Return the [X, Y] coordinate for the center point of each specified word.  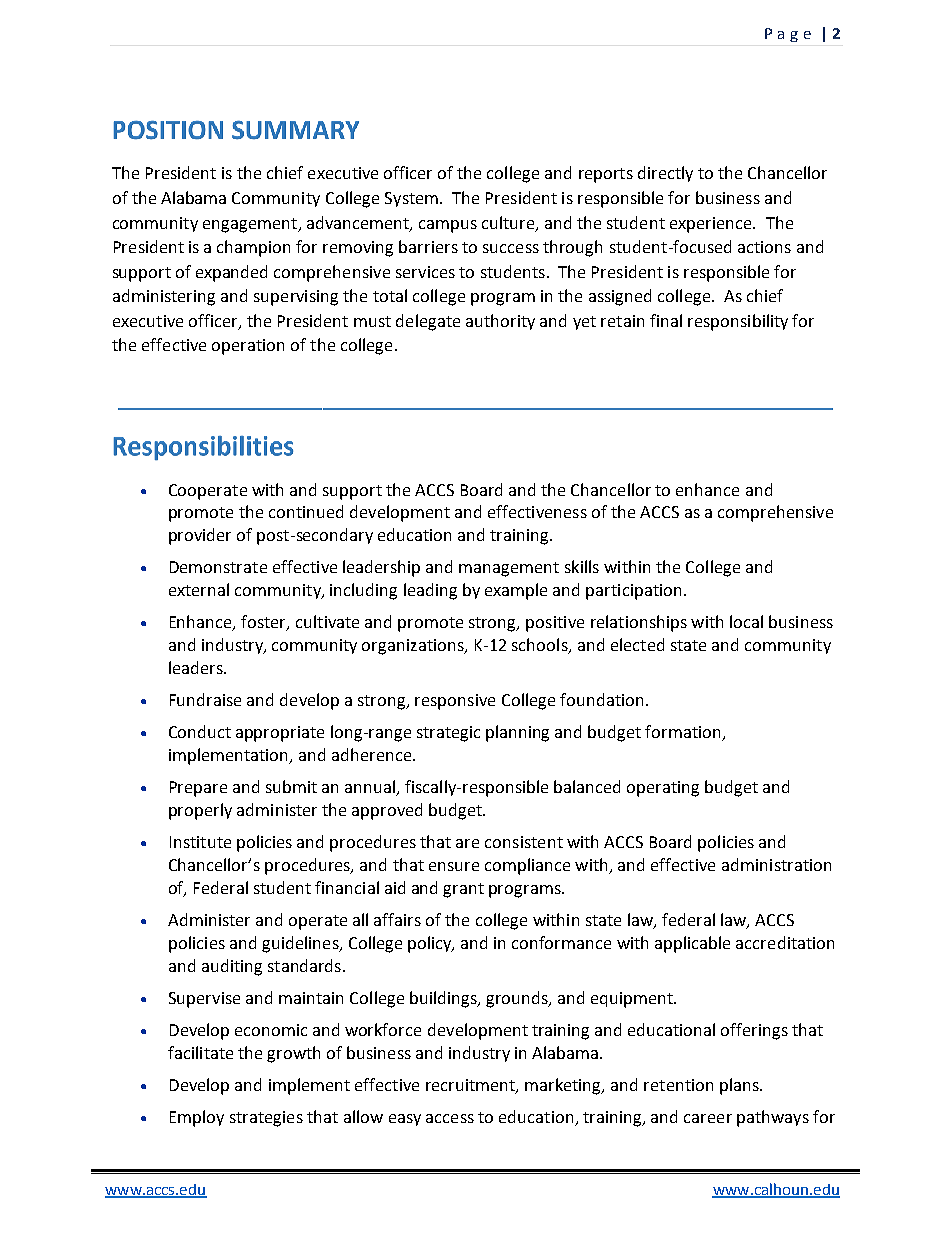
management [509, 569]
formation [684, 733]
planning [517, 733]
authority [500, 322]
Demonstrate [218, 567]
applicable [692, 944]
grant [463, 890]
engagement [251, 225]
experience [712, 225]
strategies [266, 1119]
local [746, 621]
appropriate [280, 734]
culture [509, 223]
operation [248, 347]
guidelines [301, 944]
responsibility [738, 322]
